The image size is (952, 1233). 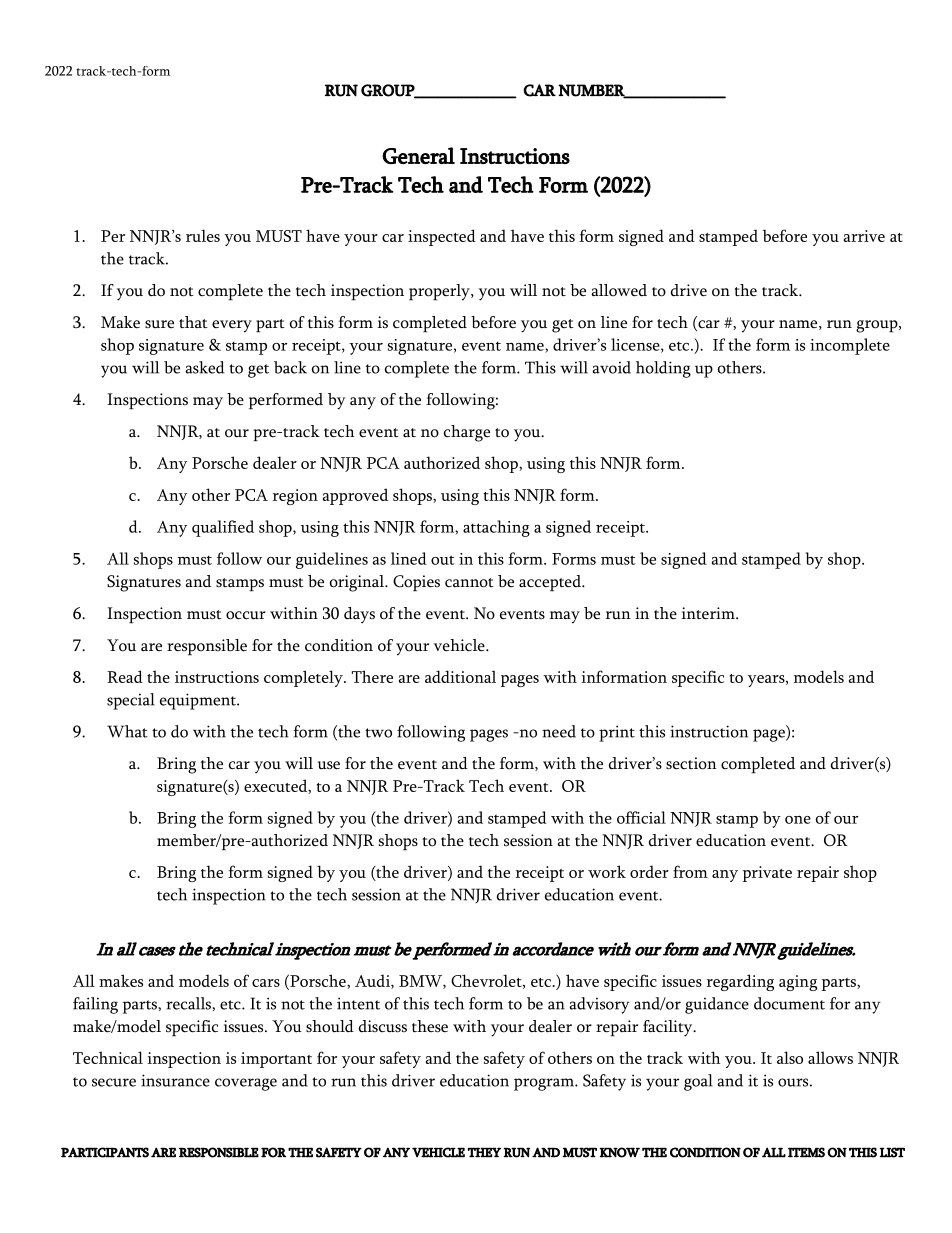 I want to click on arrive, so click(x=864, y=236).
